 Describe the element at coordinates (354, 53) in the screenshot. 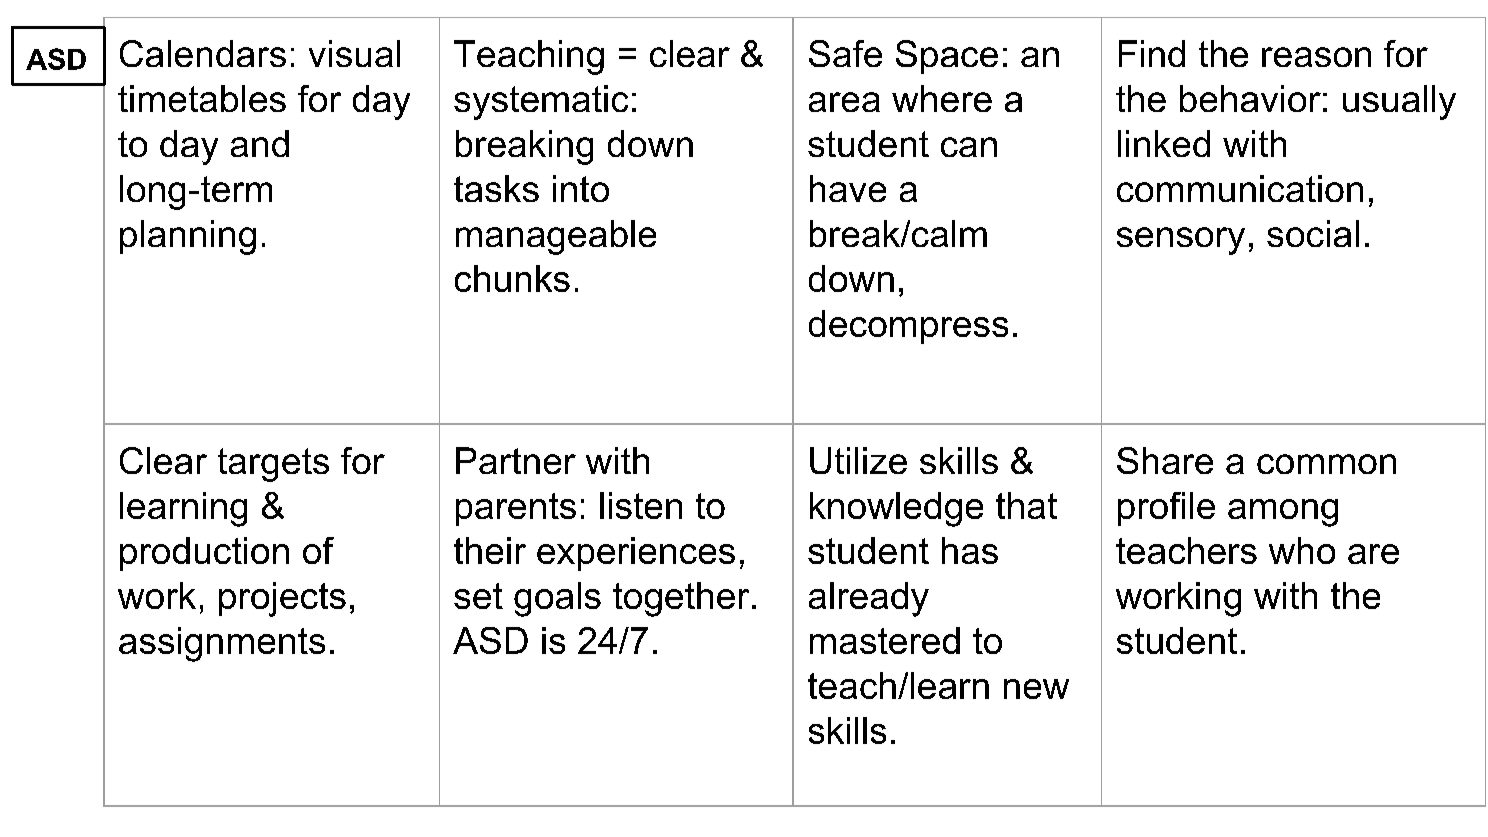

I see `visual` at that location.
